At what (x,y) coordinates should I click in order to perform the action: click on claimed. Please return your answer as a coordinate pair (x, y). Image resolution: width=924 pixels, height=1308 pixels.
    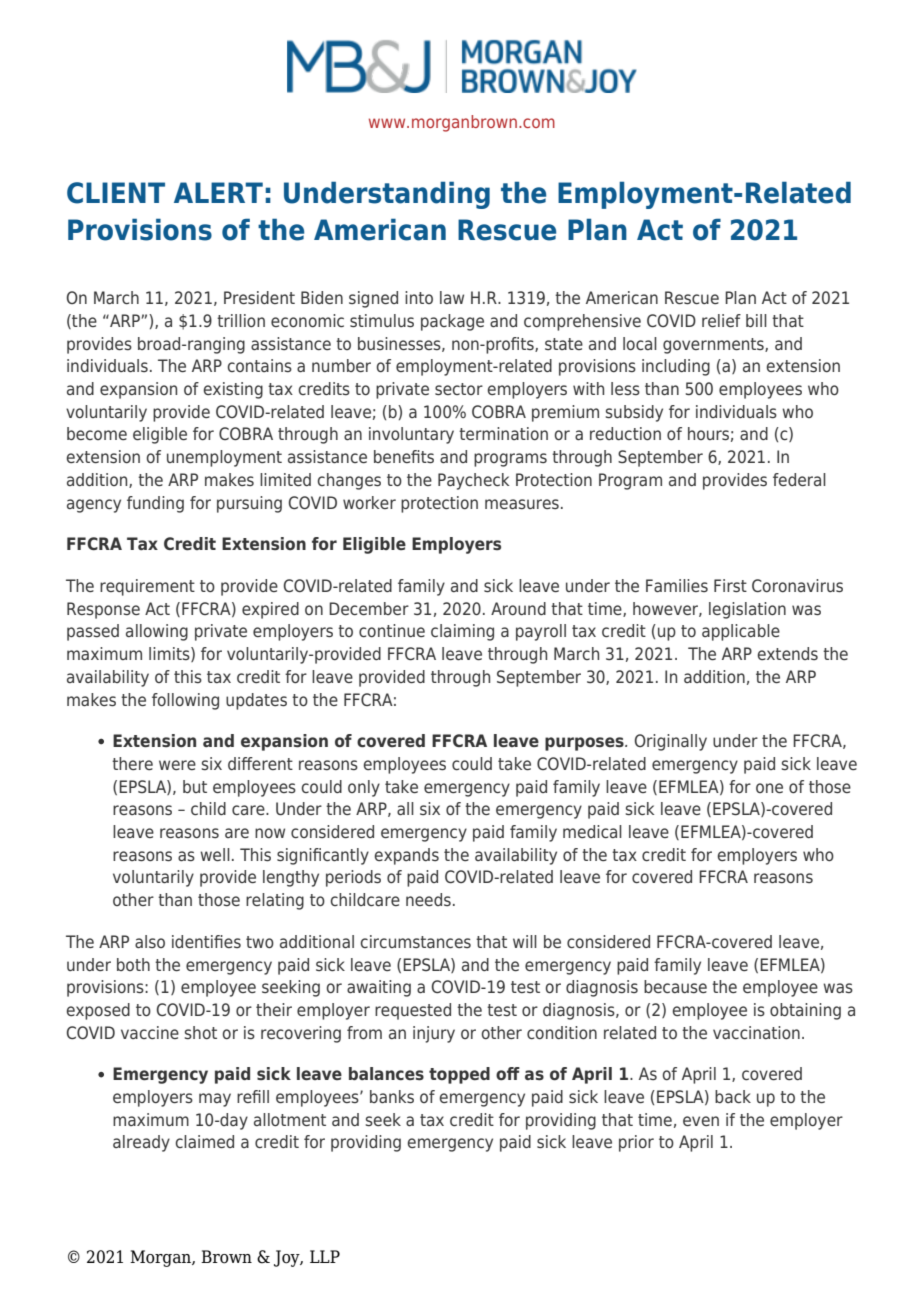
    Looking at the image, I should click on (204, 1141).
